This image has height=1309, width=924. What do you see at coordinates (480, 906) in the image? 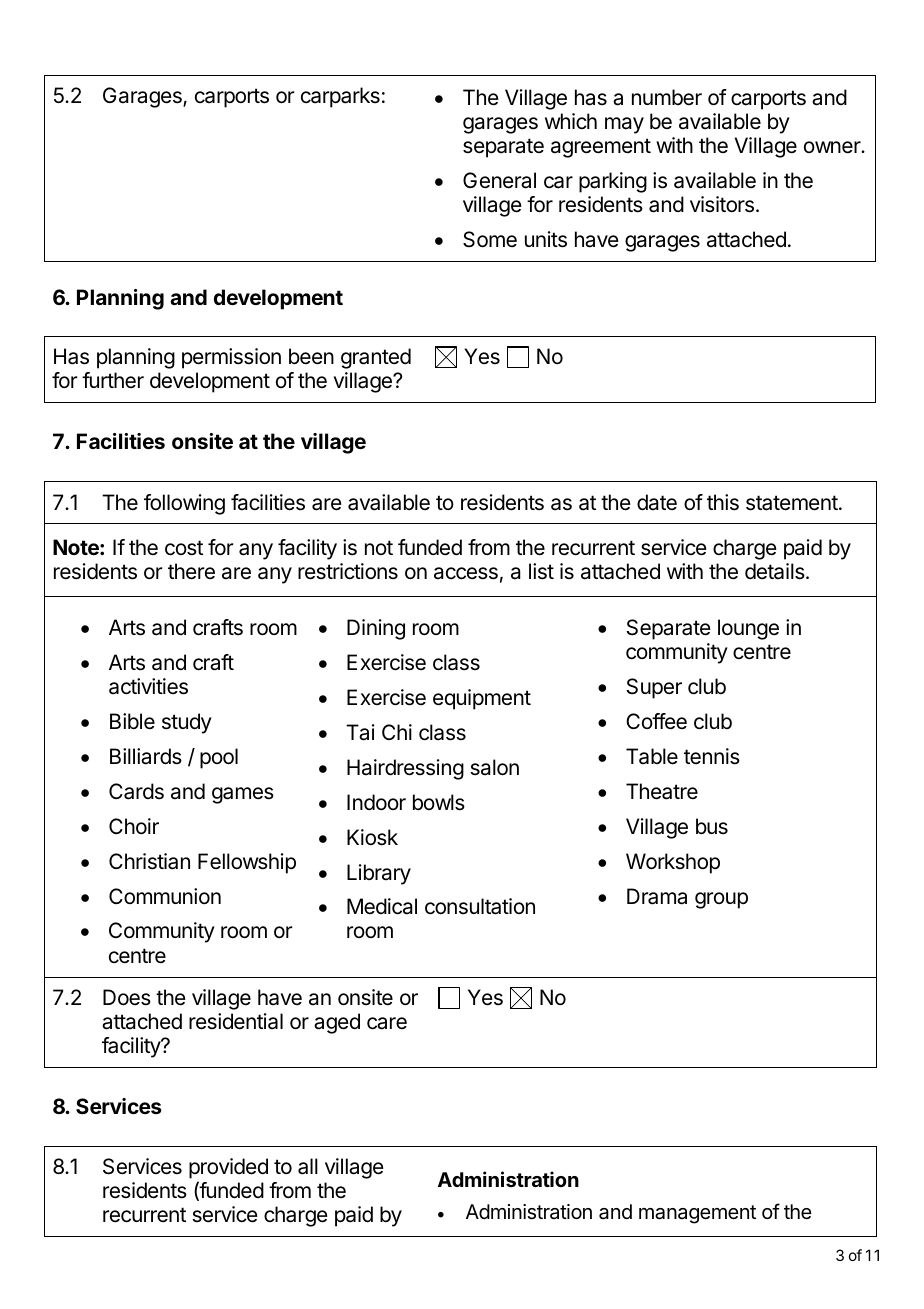
I see `consultation` at bounding box center [480, 906].
